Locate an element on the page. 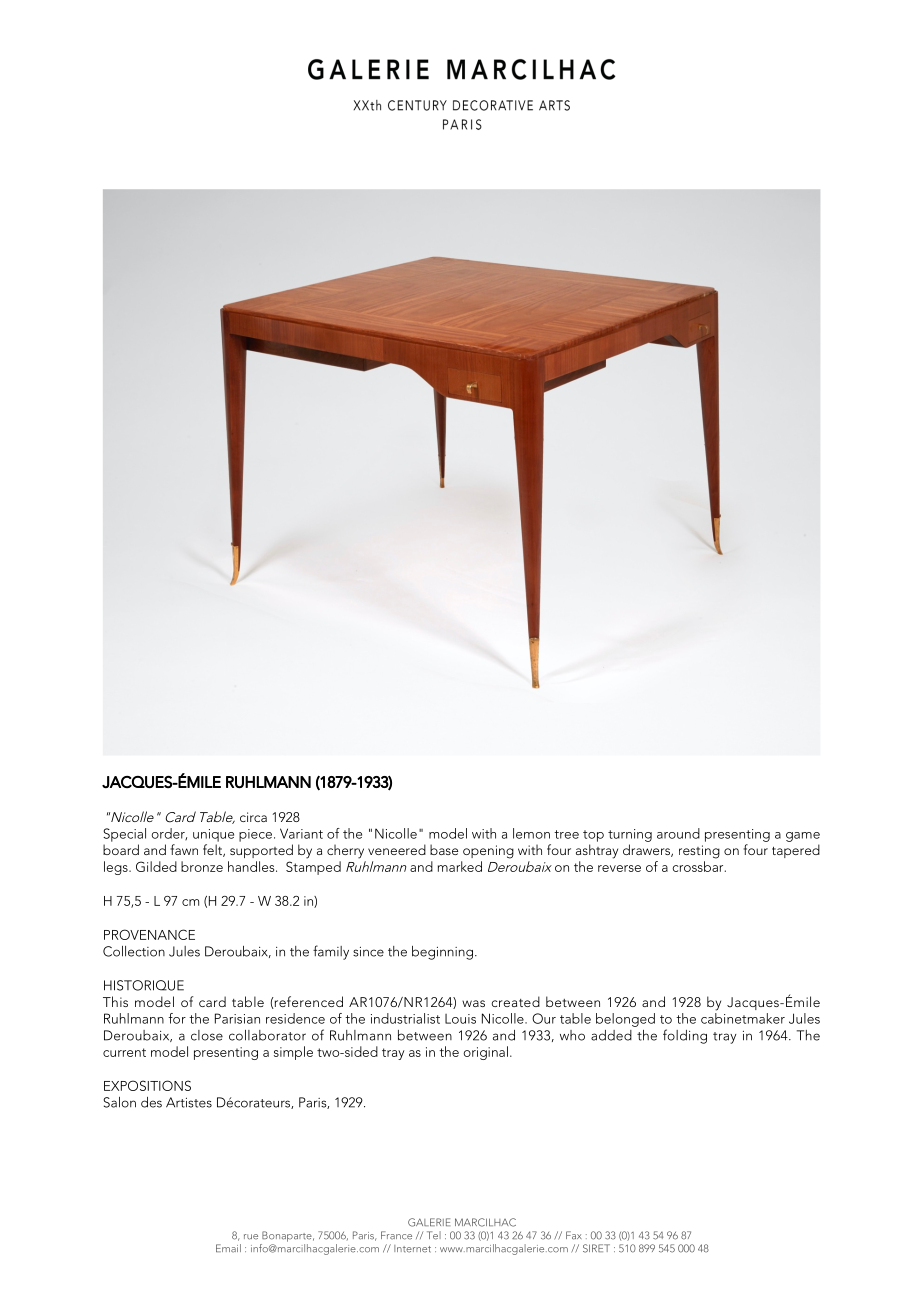 The image size is (924, 1308). belonged is located at coordinates (625, 1020).
